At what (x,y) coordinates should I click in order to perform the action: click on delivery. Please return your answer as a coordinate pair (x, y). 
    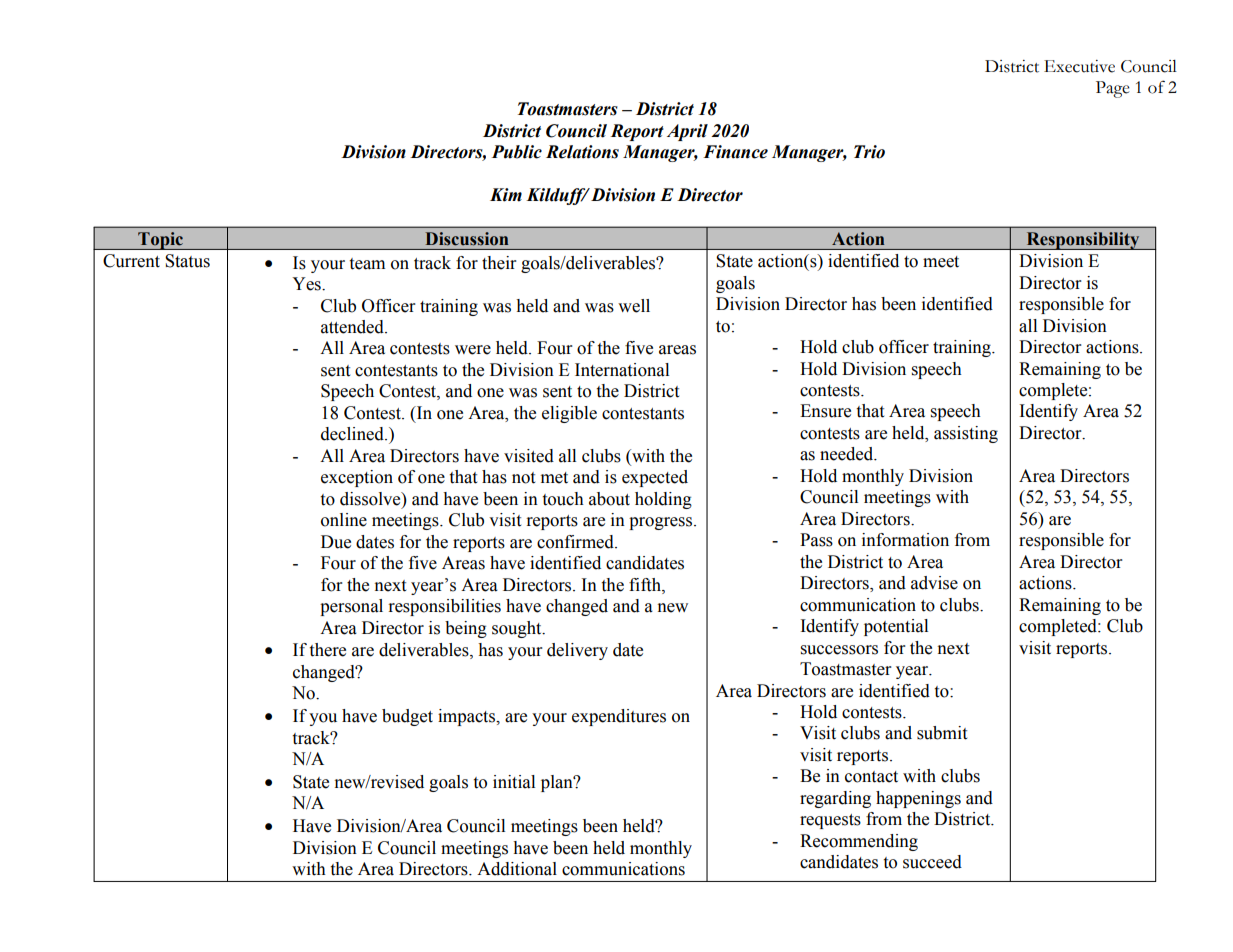
    Looking at the image, I should click on (577, 651).
